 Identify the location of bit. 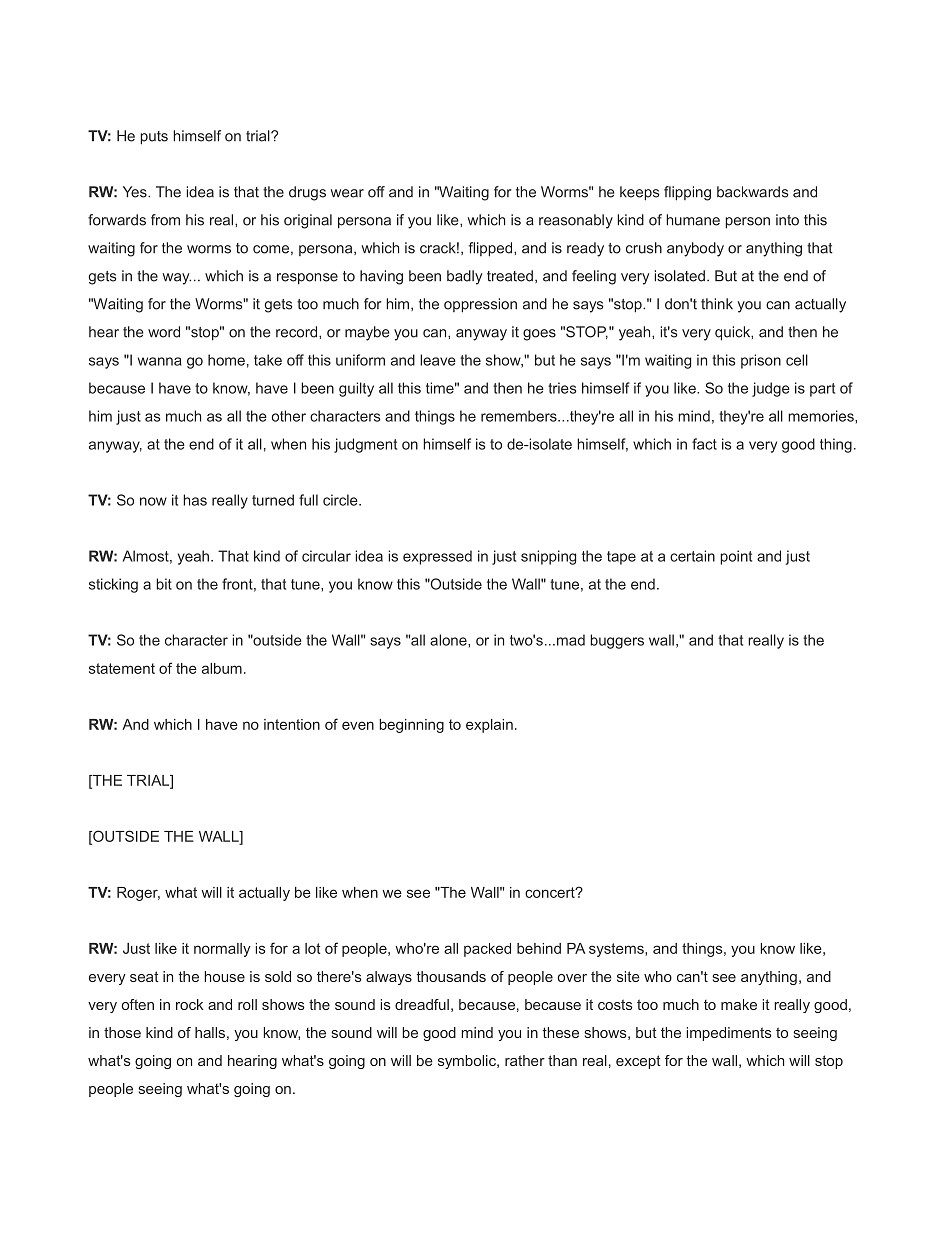
(164, 584).
